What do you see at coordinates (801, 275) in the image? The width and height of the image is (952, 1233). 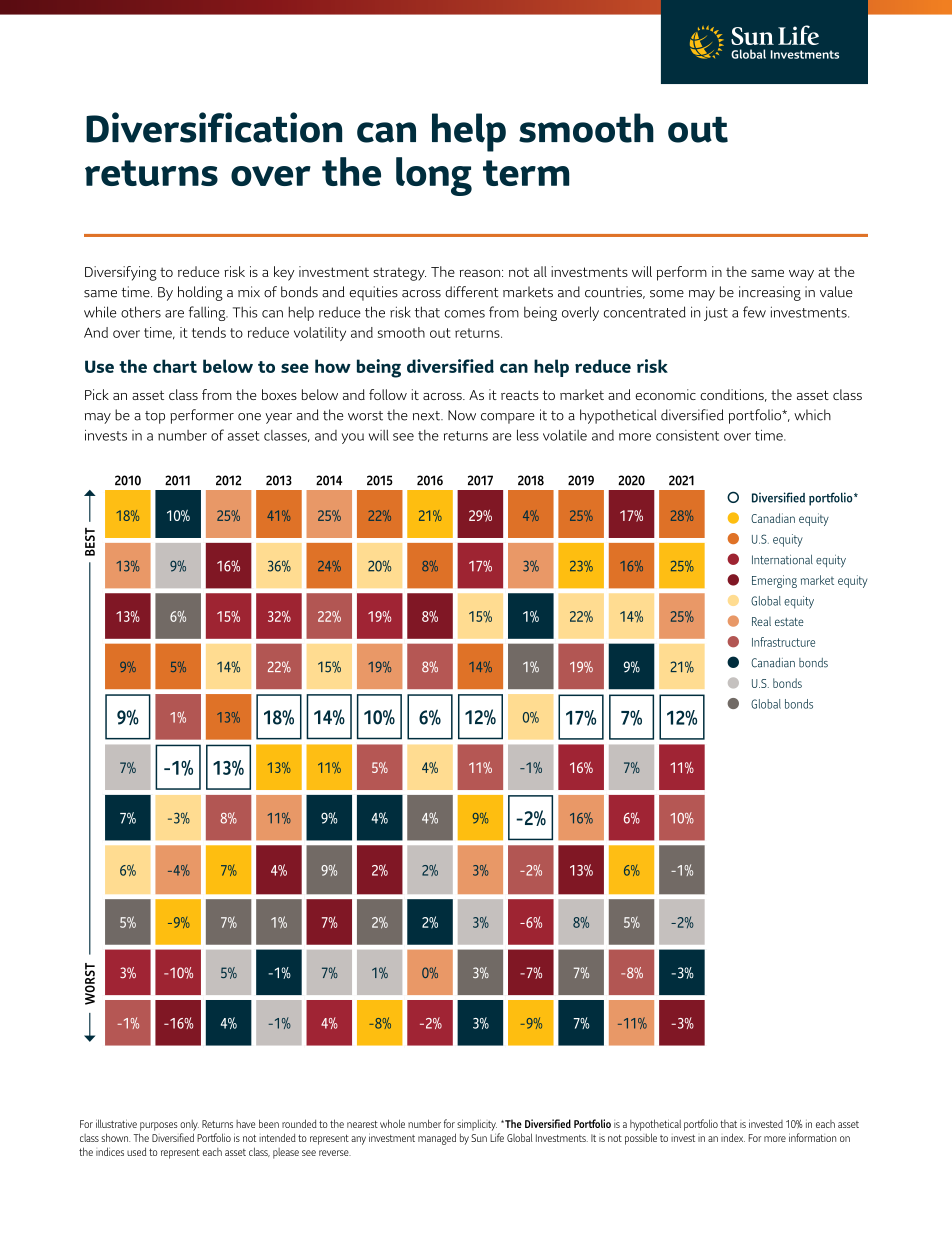 I see `way` at bounding box center [801, 275].
